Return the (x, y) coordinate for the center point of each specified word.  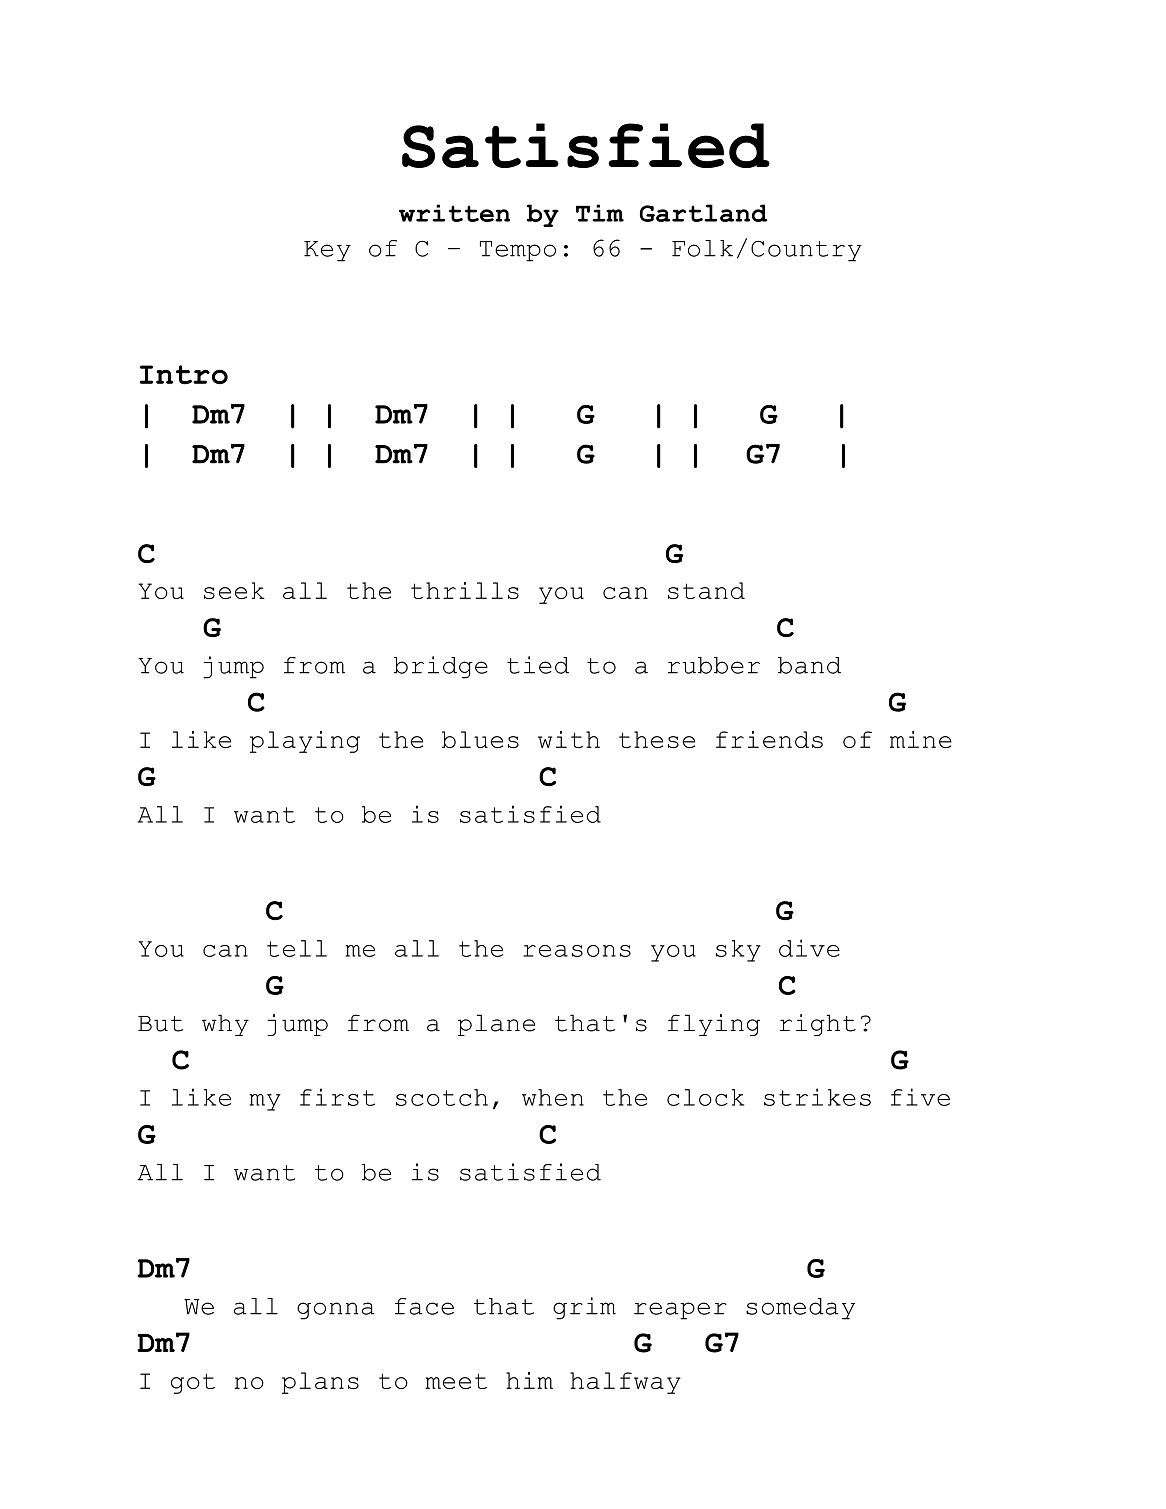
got (193, 1383)
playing (305, 742)
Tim (600, 213)
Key (327, 251)
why (225, 1025)
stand (706, 590)
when (553, 1097)
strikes (817, 1097)
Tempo (518, 251)
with (569, 739)
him (529, 1380)
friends (769, 739)
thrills (465, 590)
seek (234, 590)
